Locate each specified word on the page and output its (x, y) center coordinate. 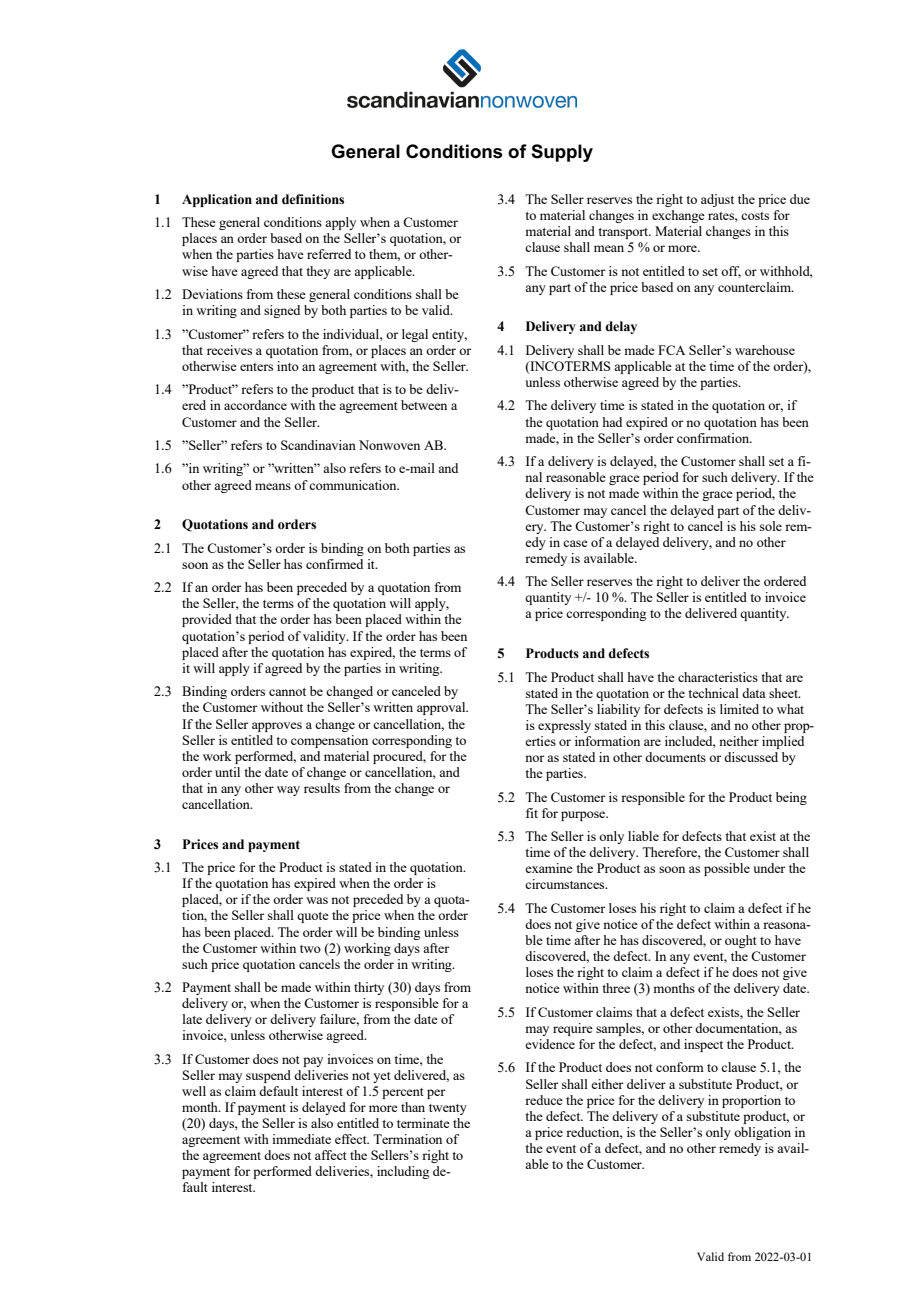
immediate (301, 1139)
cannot (287, 692)
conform (680, 1067)
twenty (448, 1109)
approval (442, 708)
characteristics (718, 677)
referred (329, 254)
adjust (717, 200)
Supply (562, 153)
